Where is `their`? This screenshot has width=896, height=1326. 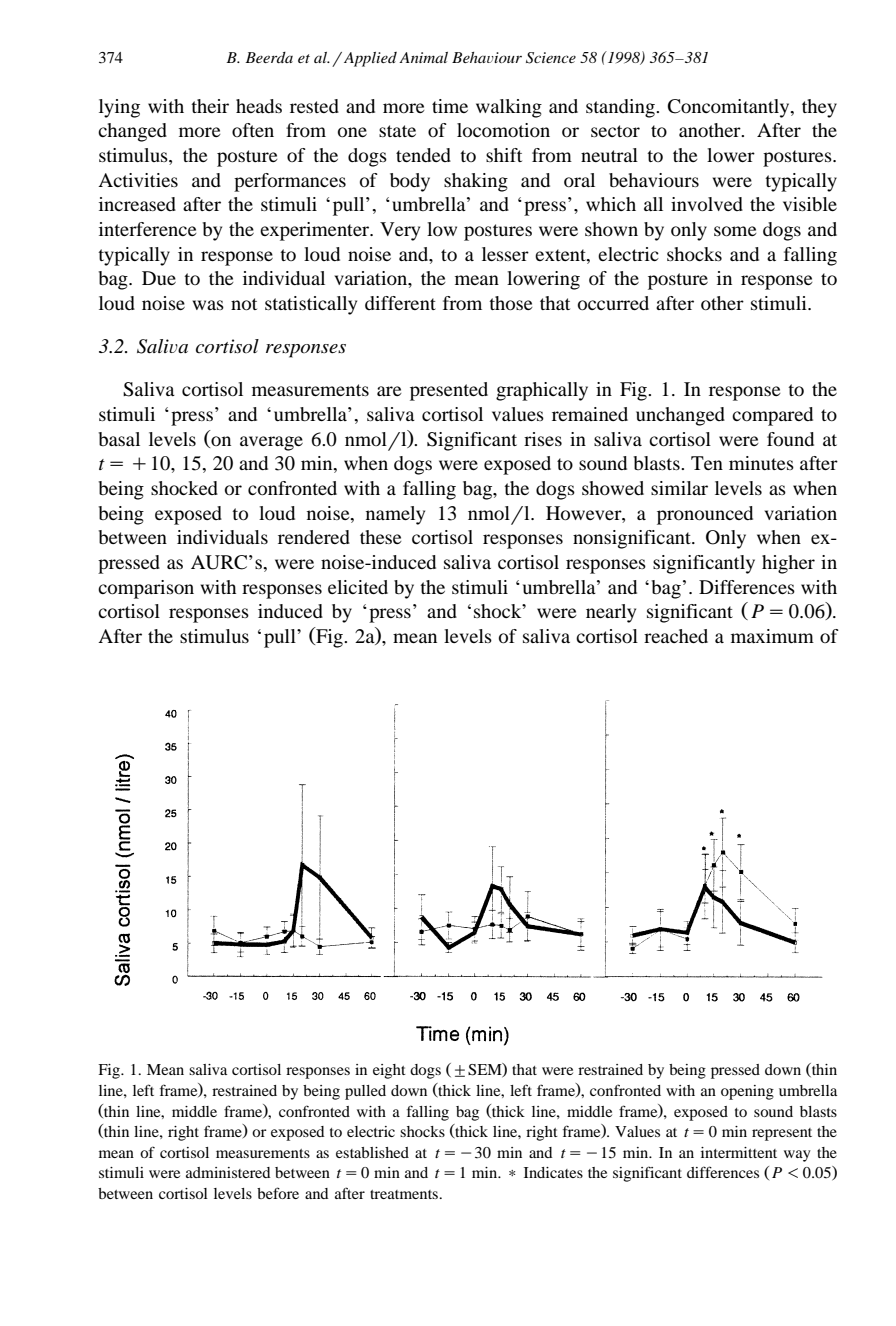
their is located at coordinates (210, 106).
